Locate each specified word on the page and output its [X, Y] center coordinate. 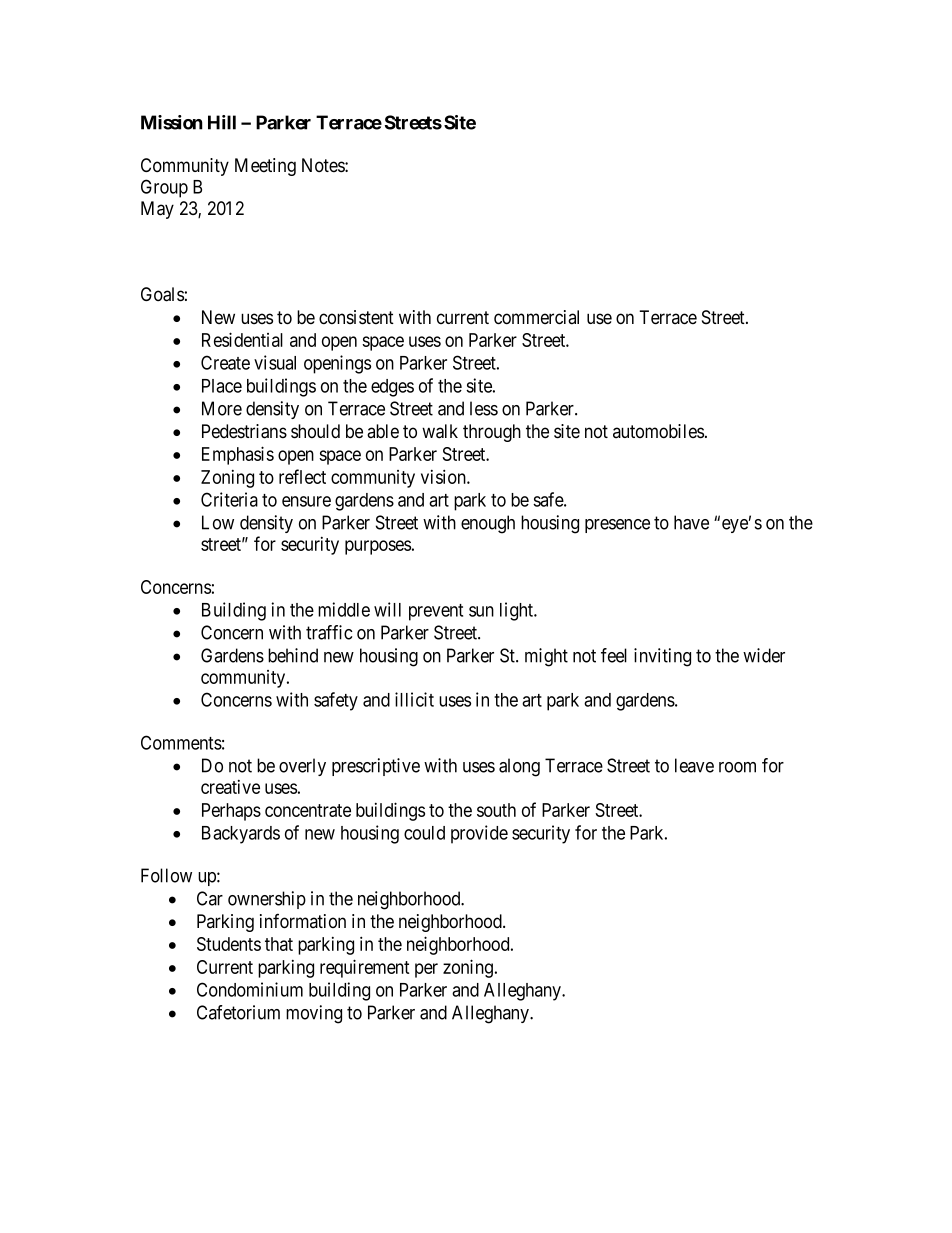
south [496, 810]
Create [225, 362]
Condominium [250, 989]
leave [694, 765]
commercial [536, 317]
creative [230, 787]
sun [481, 611]
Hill [222, 122]
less [484, 408]
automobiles [658, 431]
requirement [365, 968]
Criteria [229, 499]
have [691, 522]
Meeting [265, 167]
